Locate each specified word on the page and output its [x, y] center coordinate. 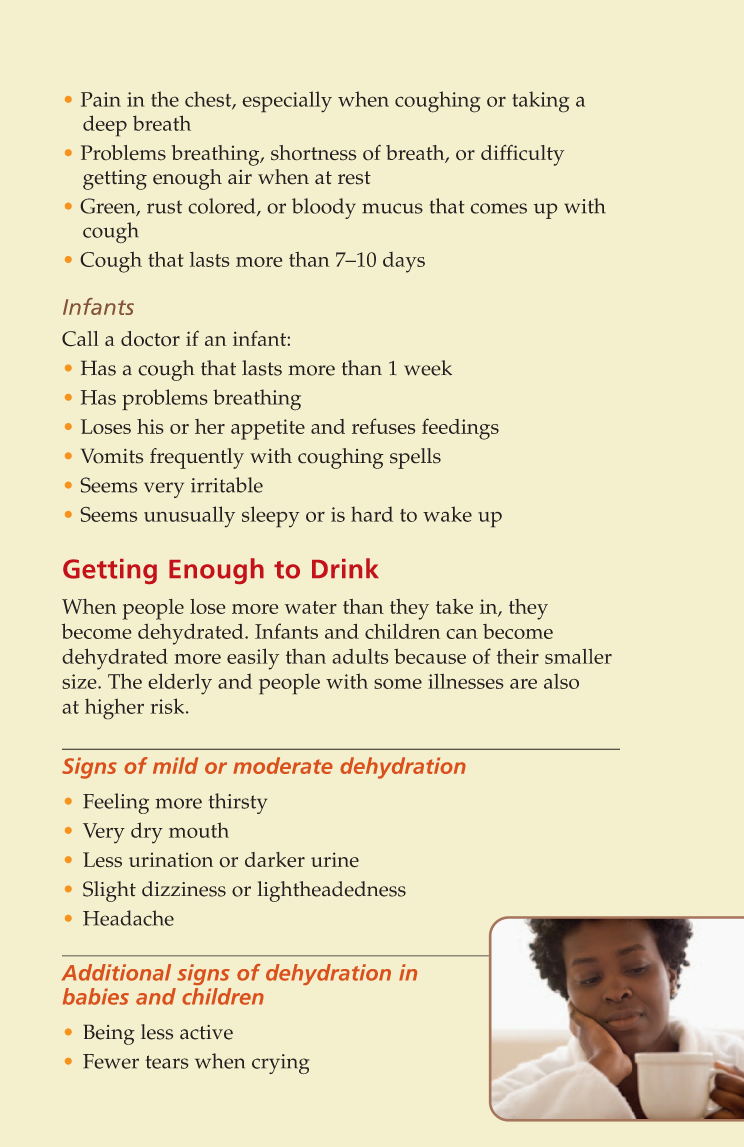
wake [447, 514]
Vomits [112, 456]
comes [498, 208]
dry [147, 833]
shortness [313, 153]
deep [105, 126]
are [523, 683]
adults [360, 656]
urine [335, 860]
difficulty [522, 155]
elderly [180, 684]
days [404, 262]
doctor [150, 339]
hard [372, 514]
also [561, 681]
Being [109, 1034]
